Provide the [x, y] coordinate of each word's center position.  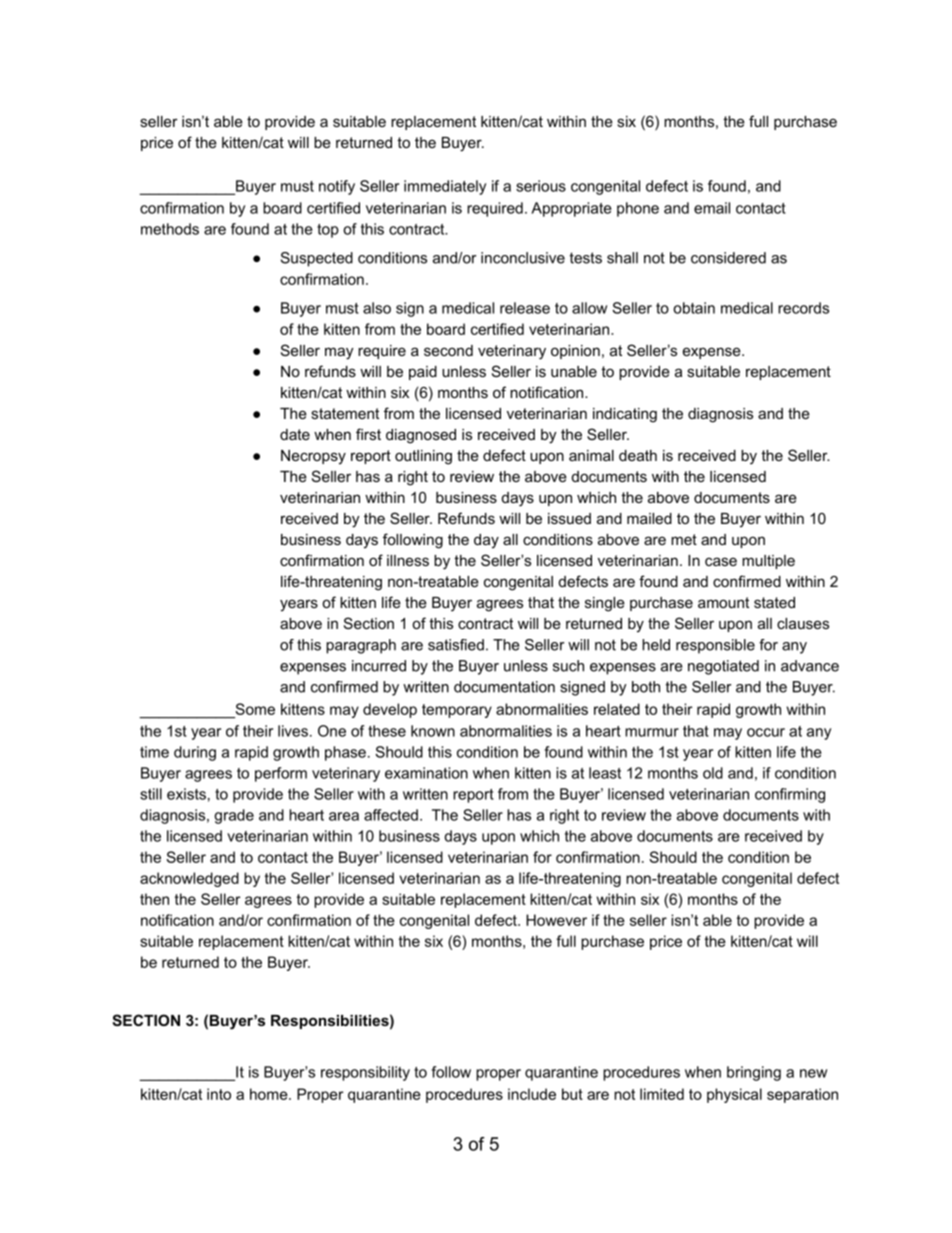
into [219, 1094]
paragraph [361, 646]
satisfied [456, 645]
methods [170, 229]
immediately [445, 187]
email [712, 208]
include [532, 1094]
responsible [715, 646]
